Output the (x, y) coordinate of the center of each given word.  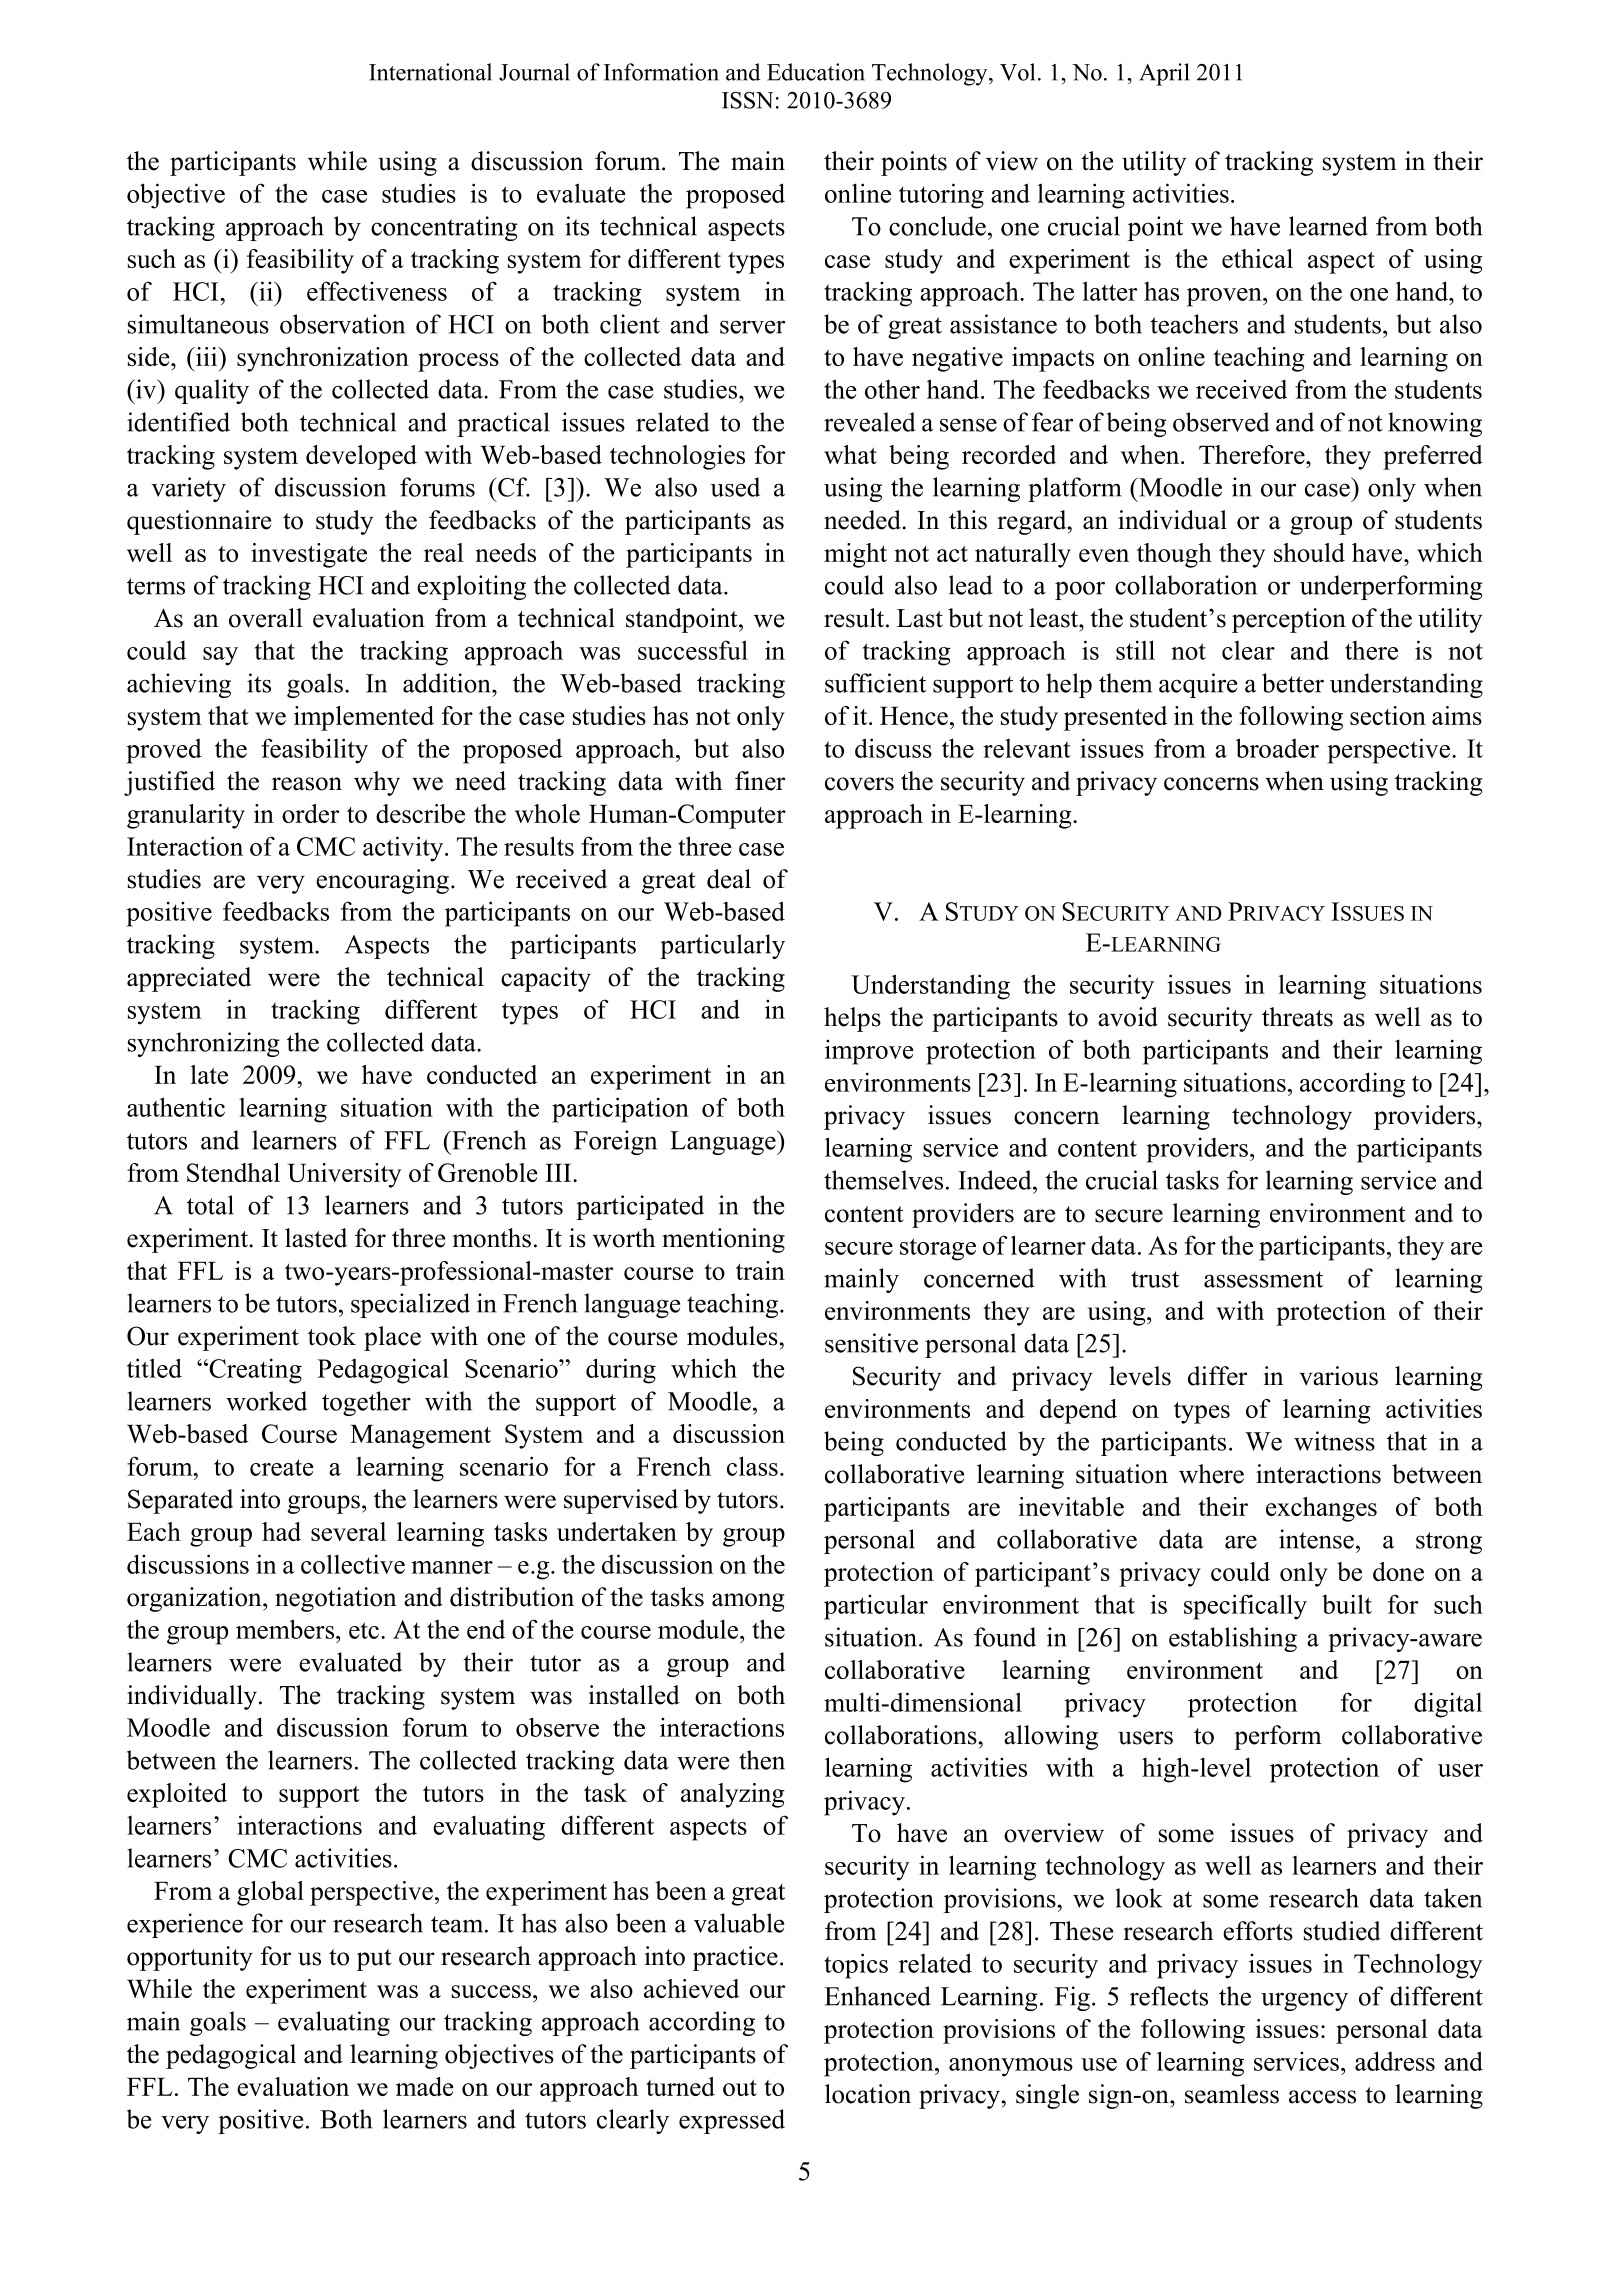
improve (869, 1052)
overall (266, 618)
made (425, 2086)
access (1322, 2097)
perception (1289, 620)
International (430, 72)
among (748, 1602)
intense (1316, 1539)
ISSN (748, 100)
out (740, 2088)
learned (1328, 226)
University (344, 1175)
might (855, 555)
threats (1297, 1017)
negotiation (336, 1599)
